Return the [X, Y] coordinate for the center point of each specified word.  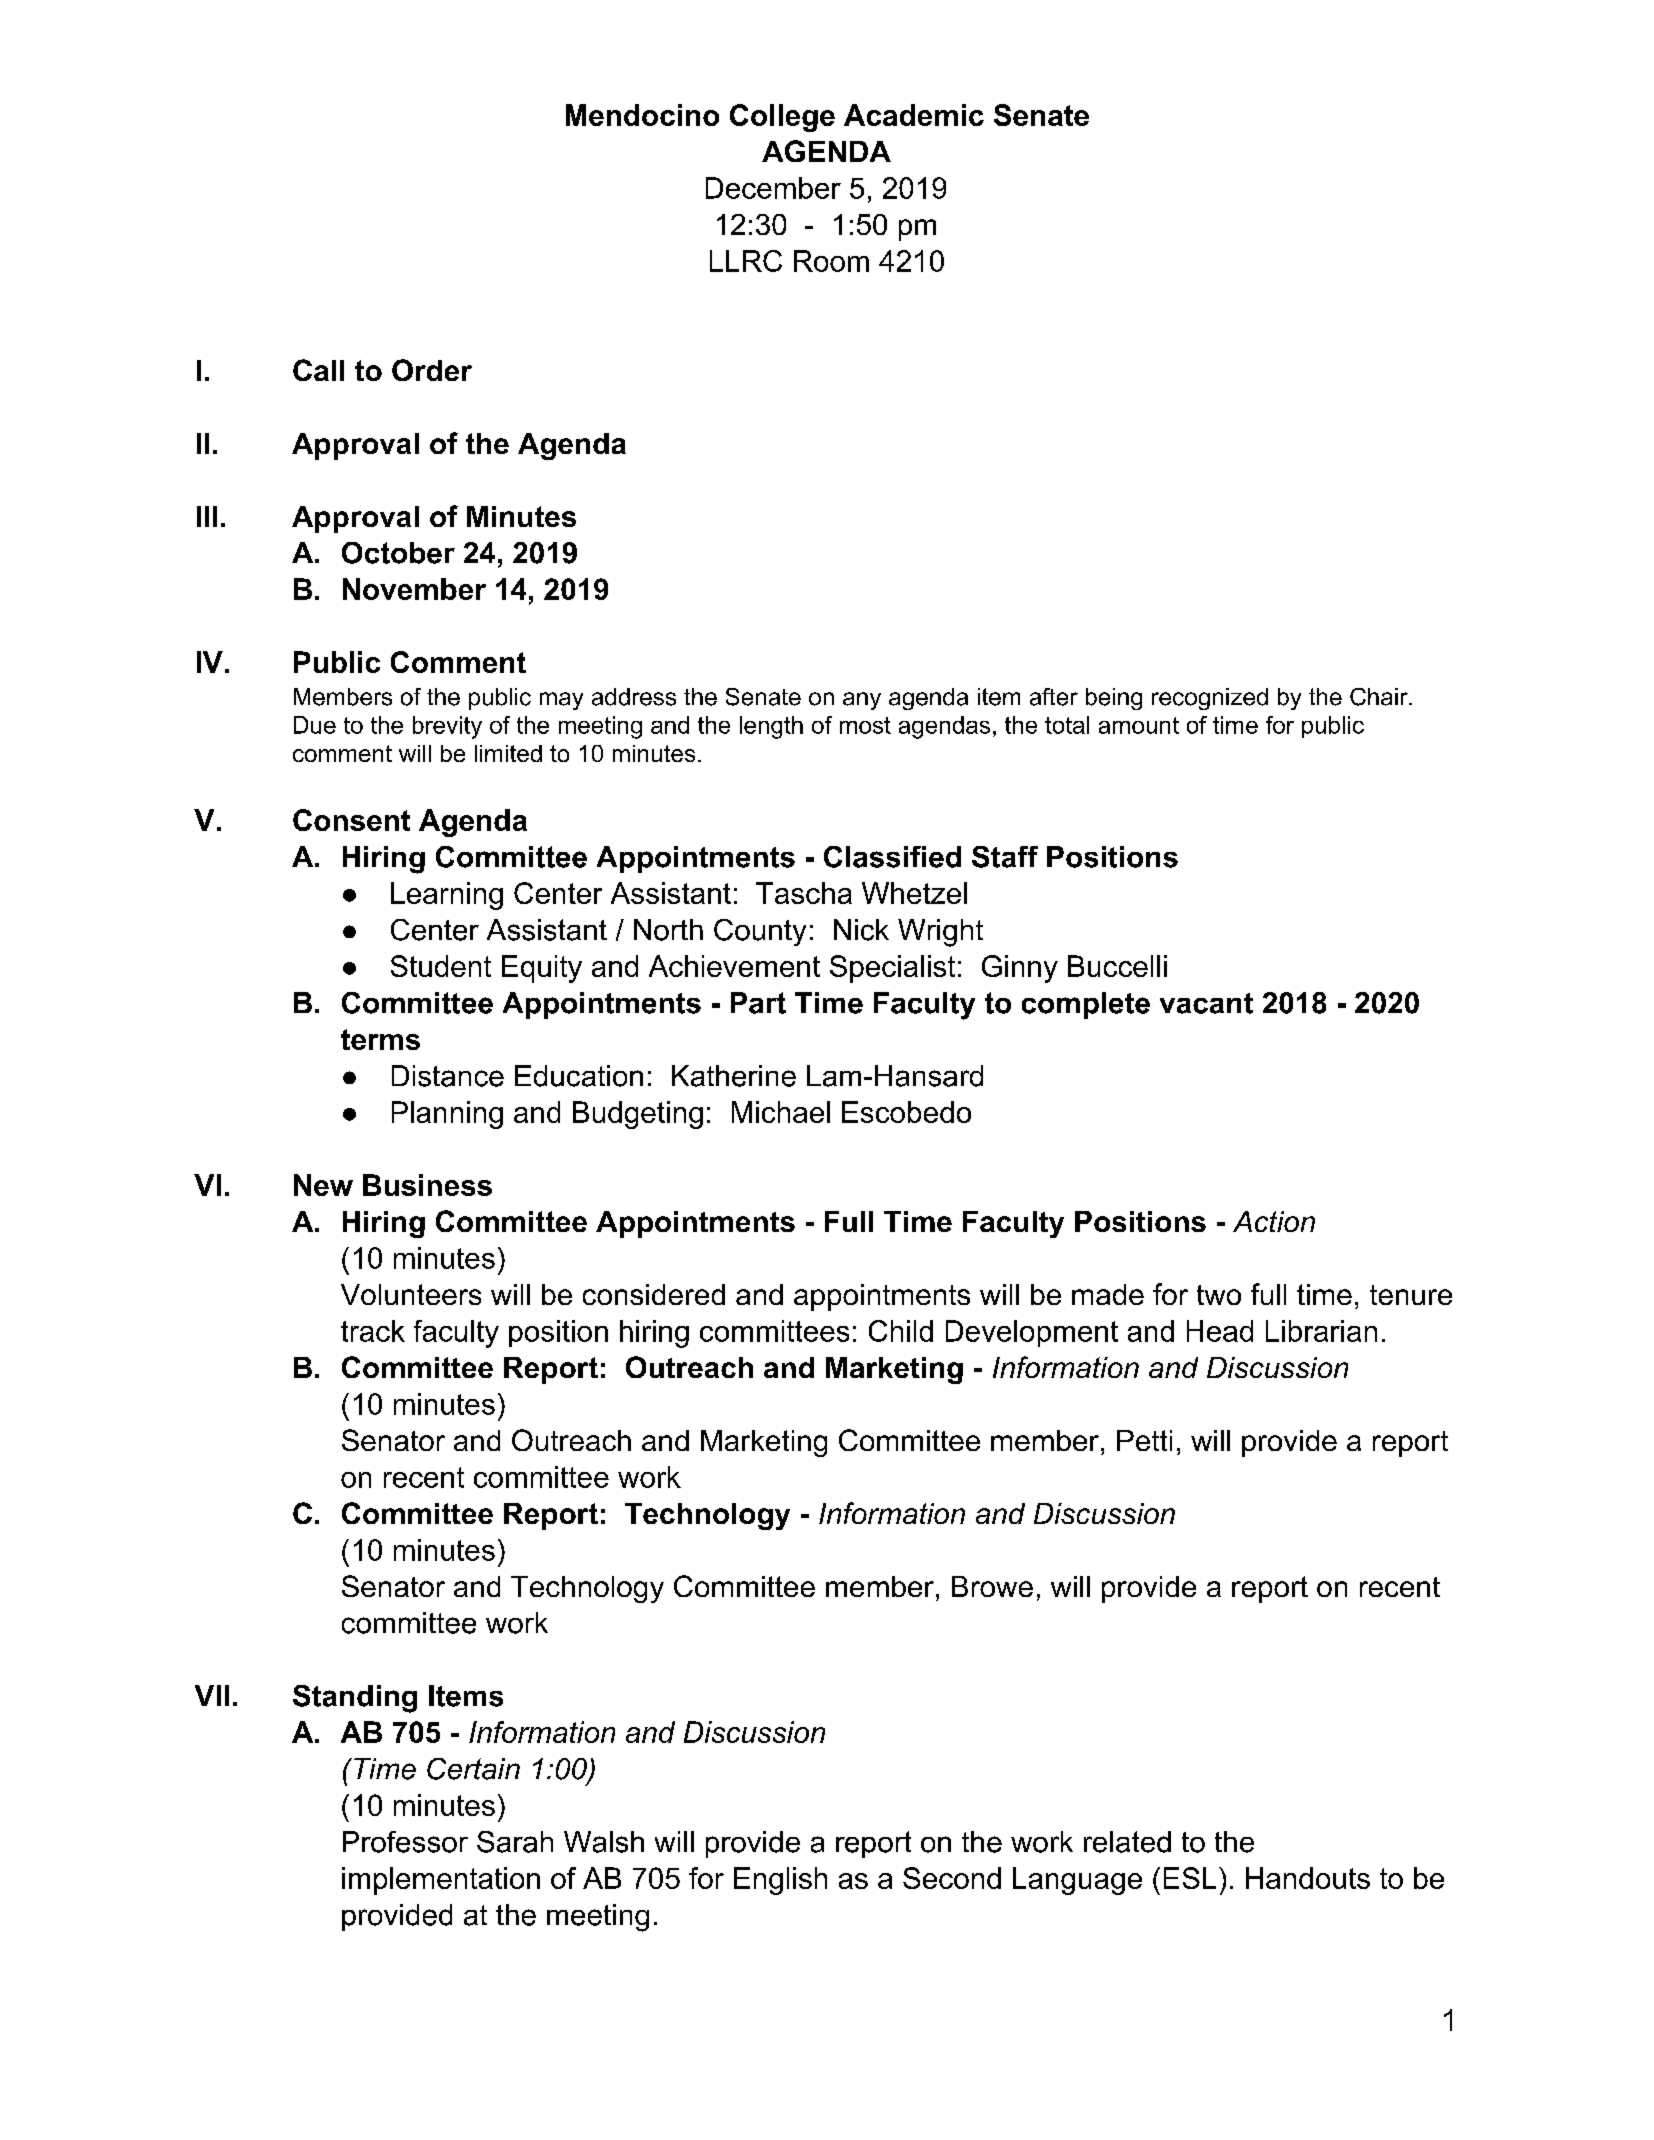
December [773, 188]
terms [380, 1039]
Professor [405, 1842]
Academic [914, 115]
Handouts [1308, 1878]
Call [318, 370]
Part [758, 1003]
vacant [1206, 1003]
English [780, 1881]
